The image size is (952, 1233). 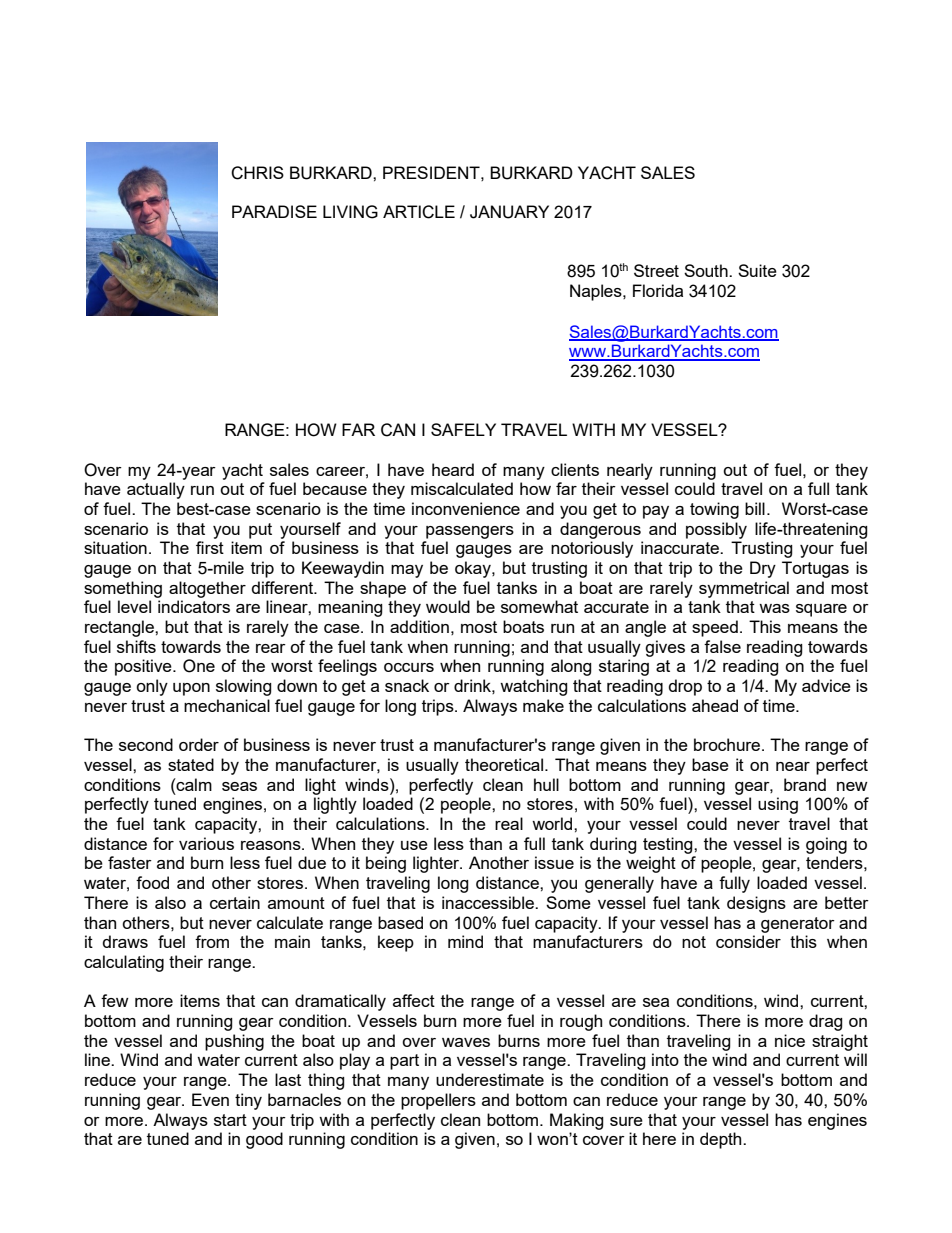 What do you see at coordinates (490, 1079) in the page?
I see `underestimate` at bounding box center [490, 1079].
